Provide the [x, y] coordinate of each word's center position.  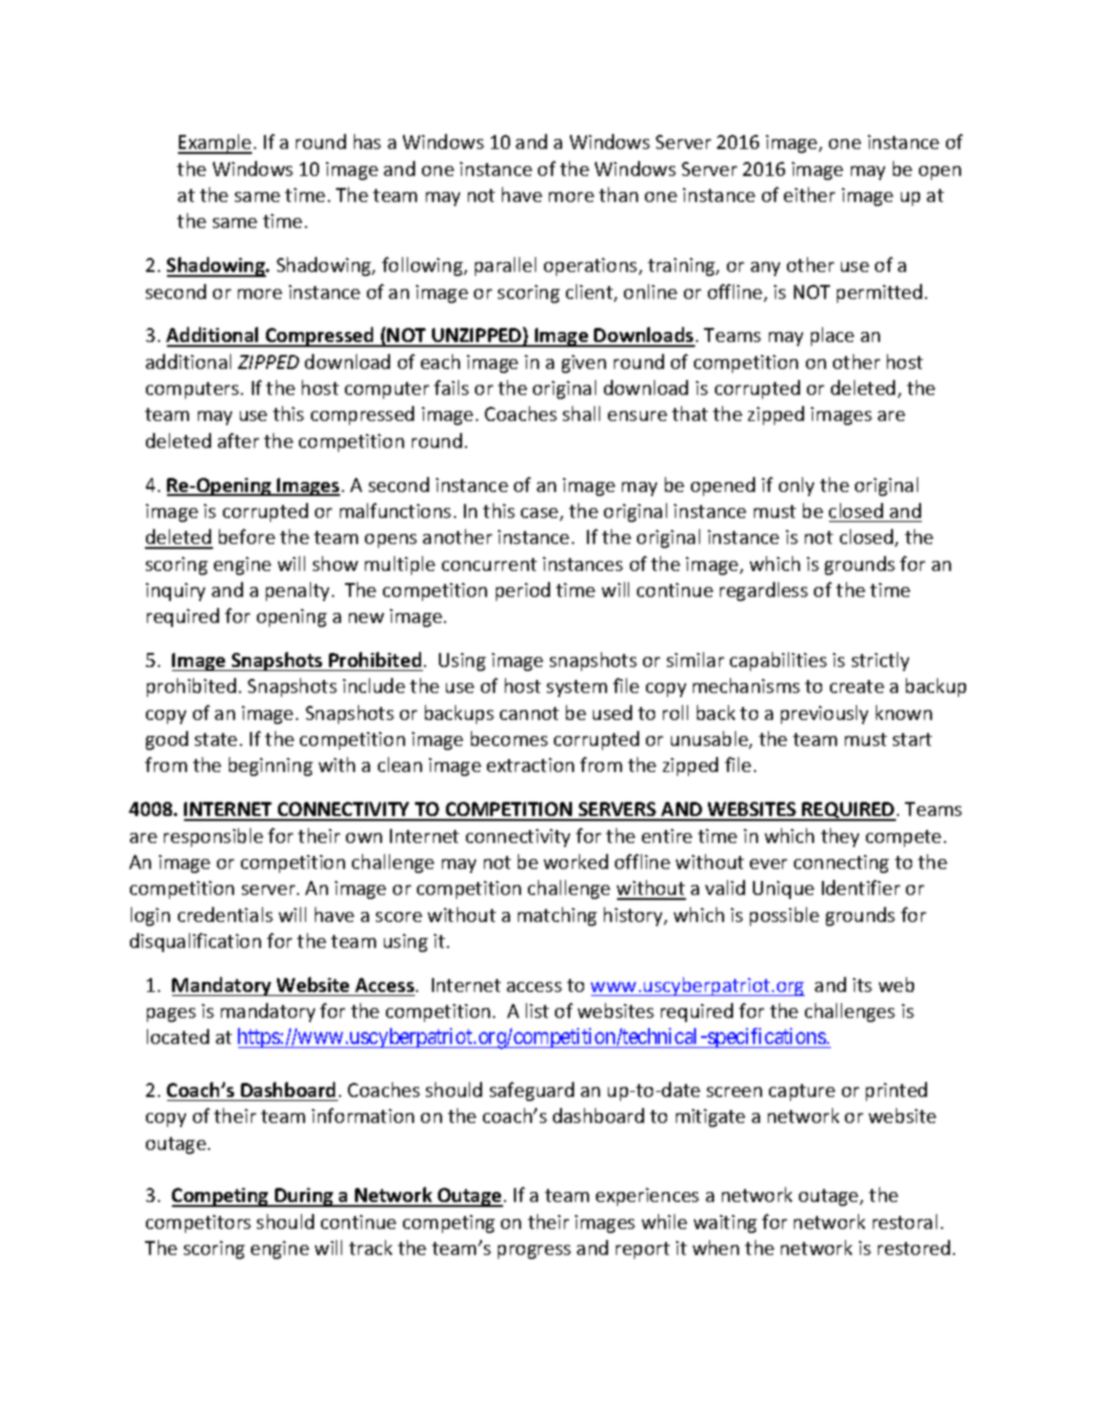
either [809, 194]
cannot [529, 713]
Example [215, 144]
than [618, 194]
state [216, 739]
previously [824, 714]
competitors [198, 1224]
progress [534, 1252]
